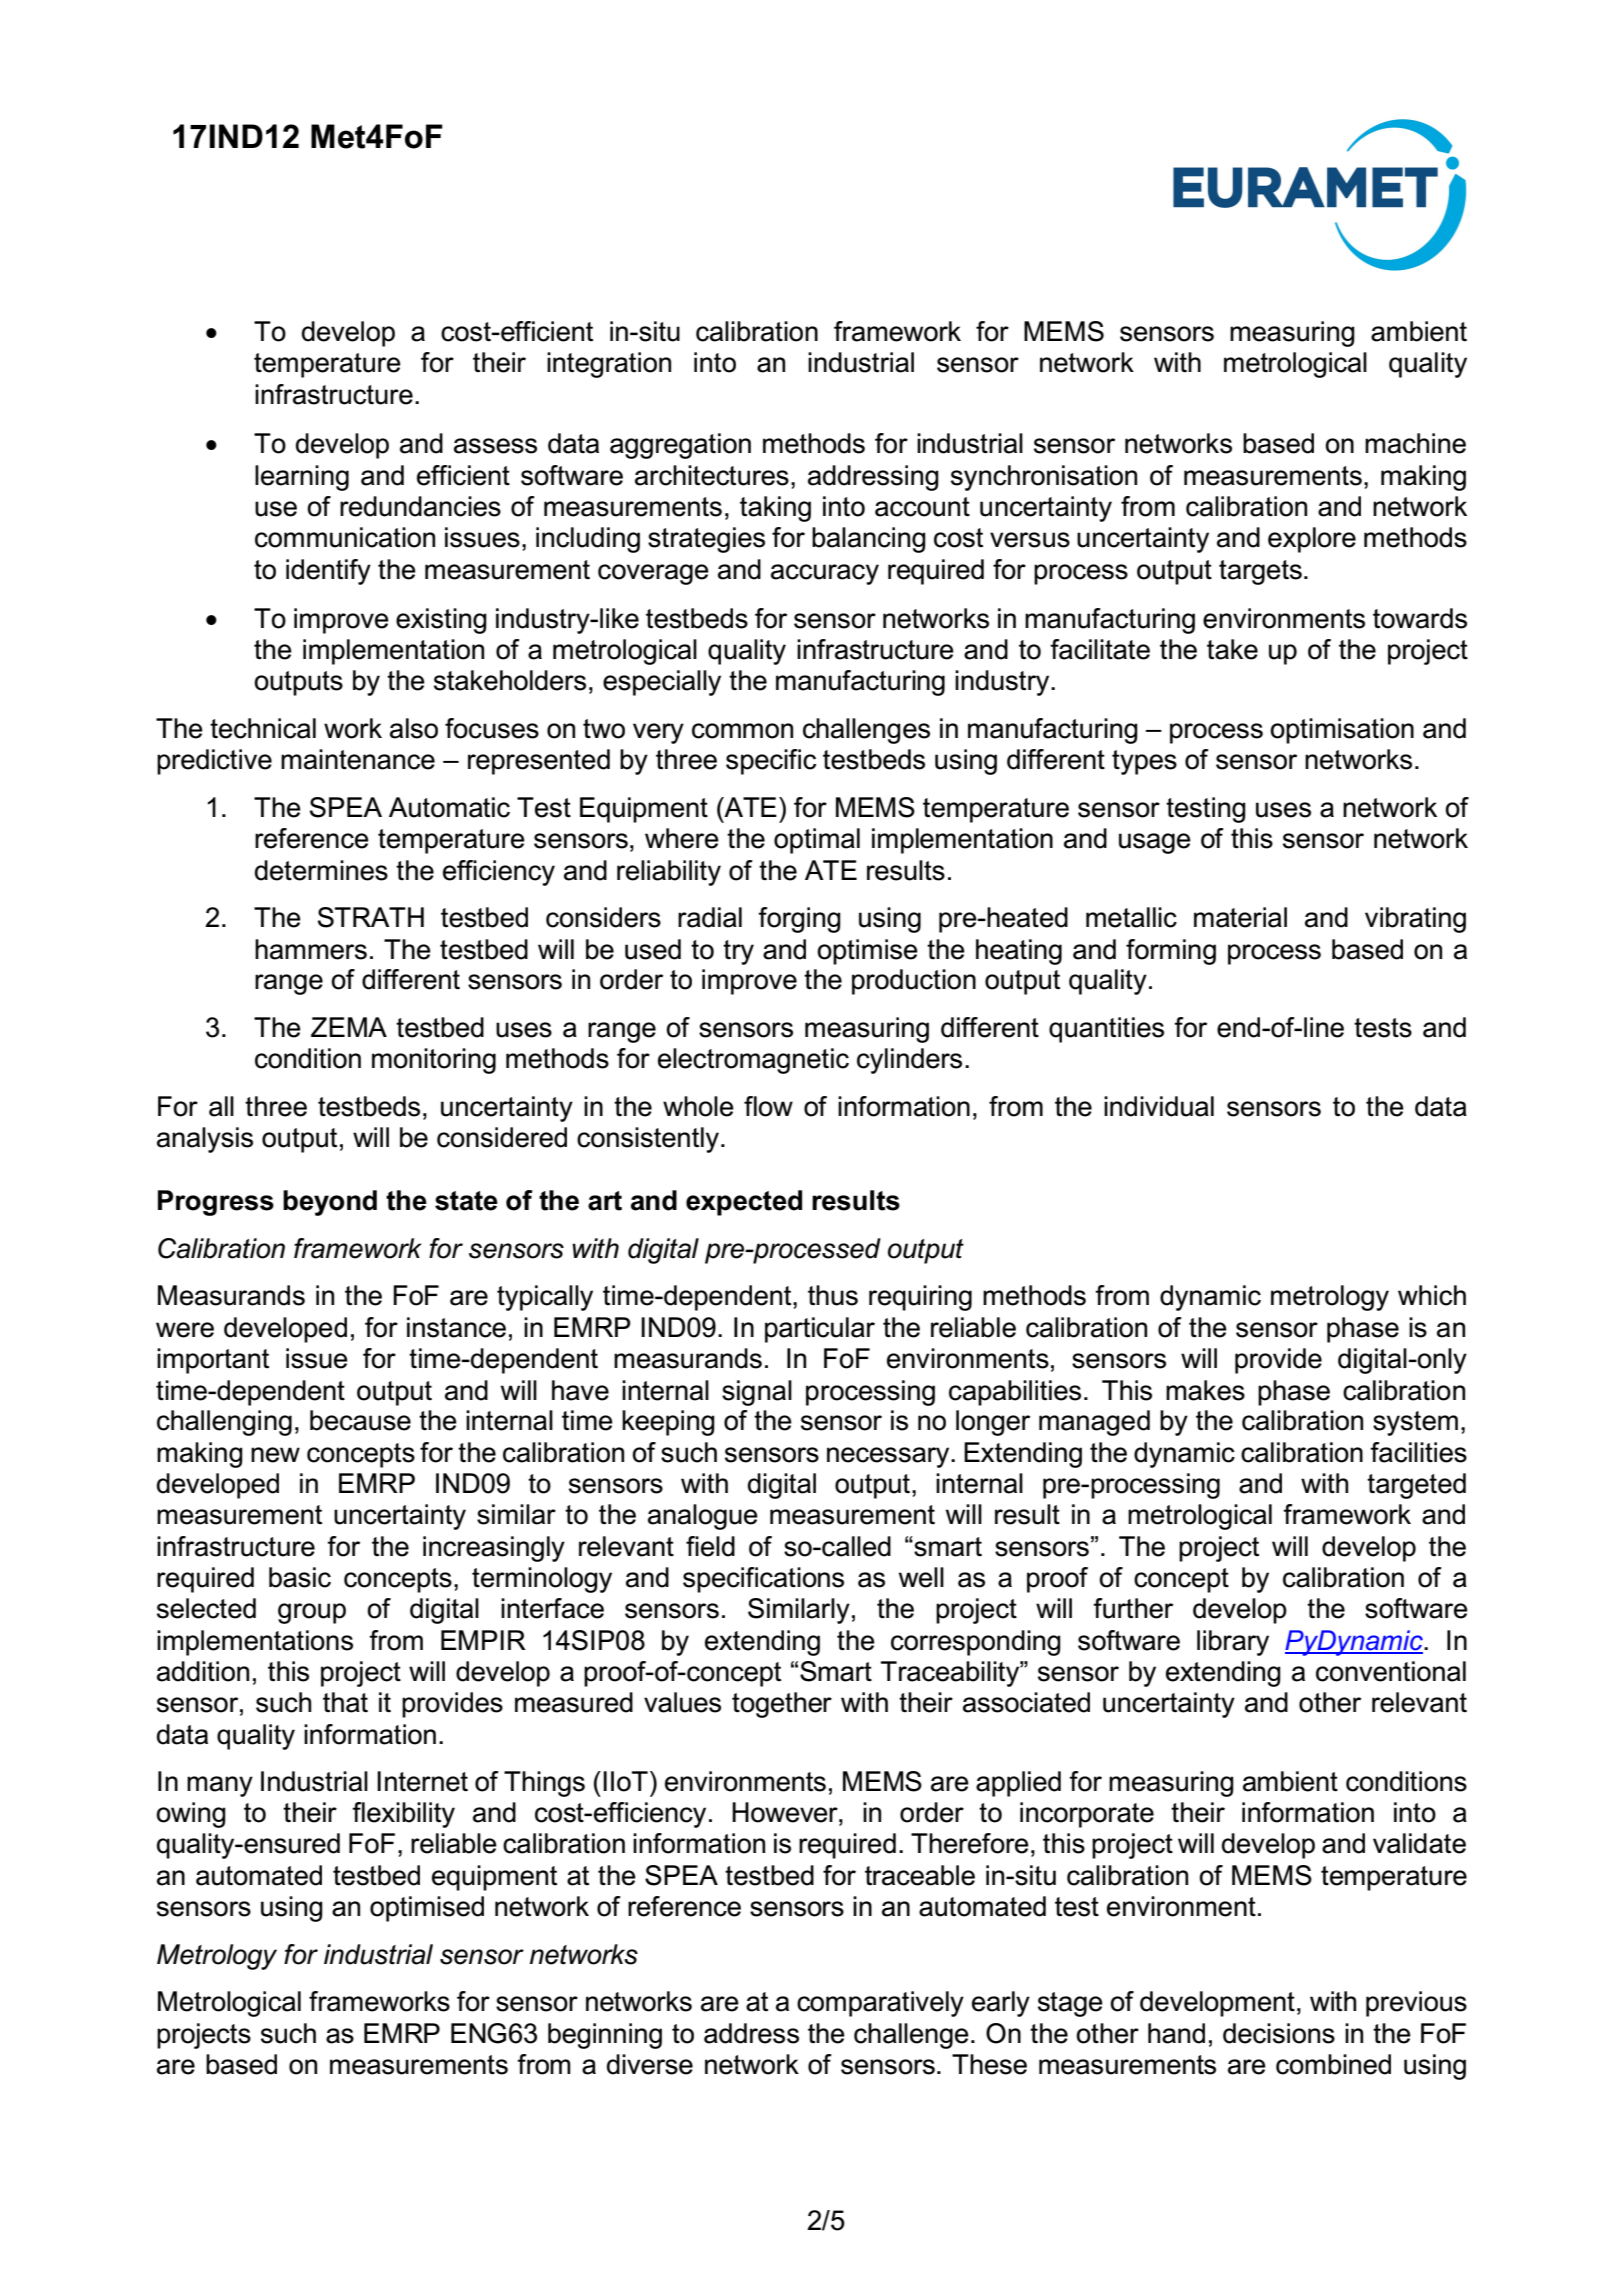  I want to click on forging, so click(799, 920).
